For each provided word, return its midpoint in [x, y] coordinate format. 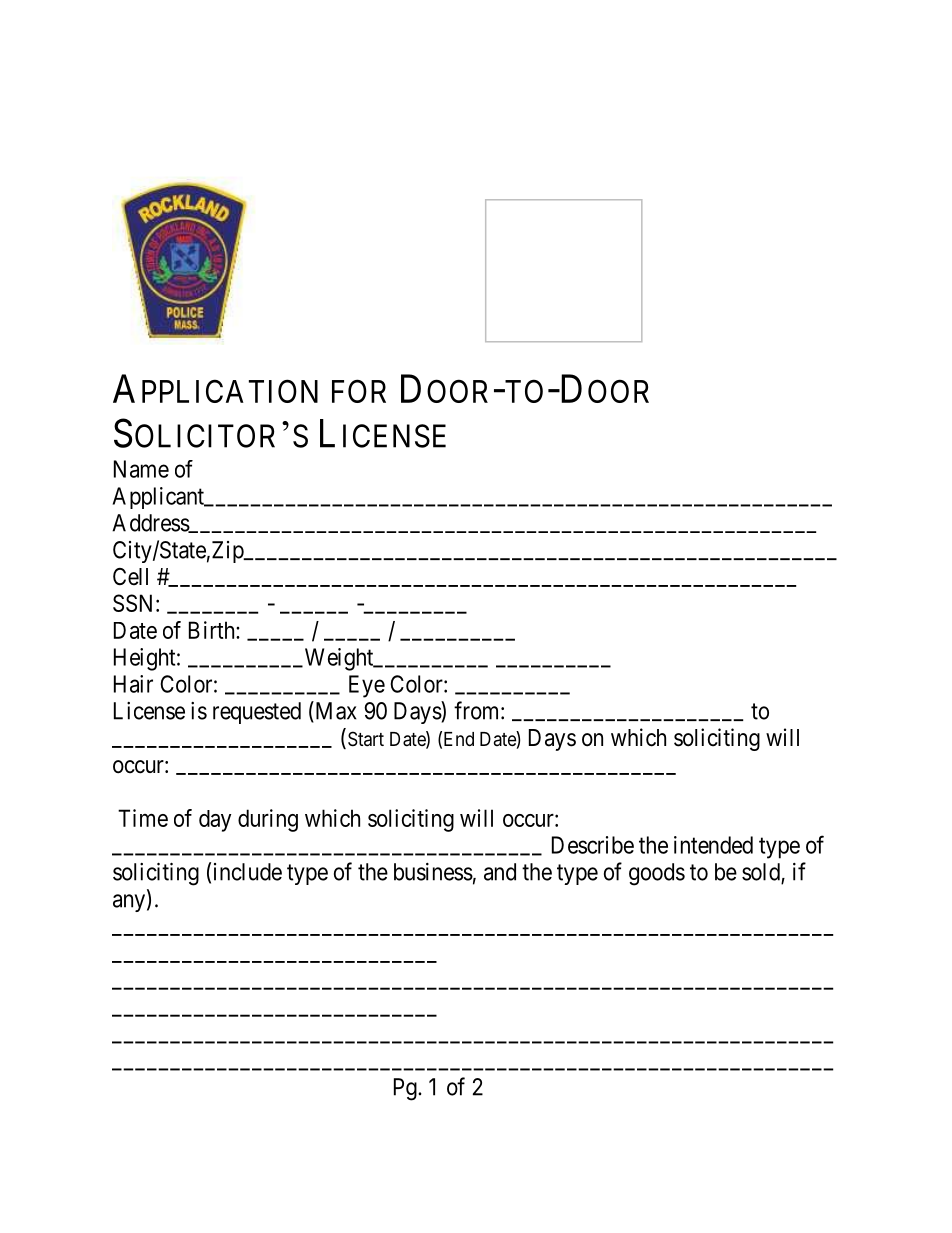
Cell [130, 577]
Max [335, 711]
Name [141, 469]
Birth [213, 630]
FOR [359, 391]
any [130, 903]
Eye [367, 686]
